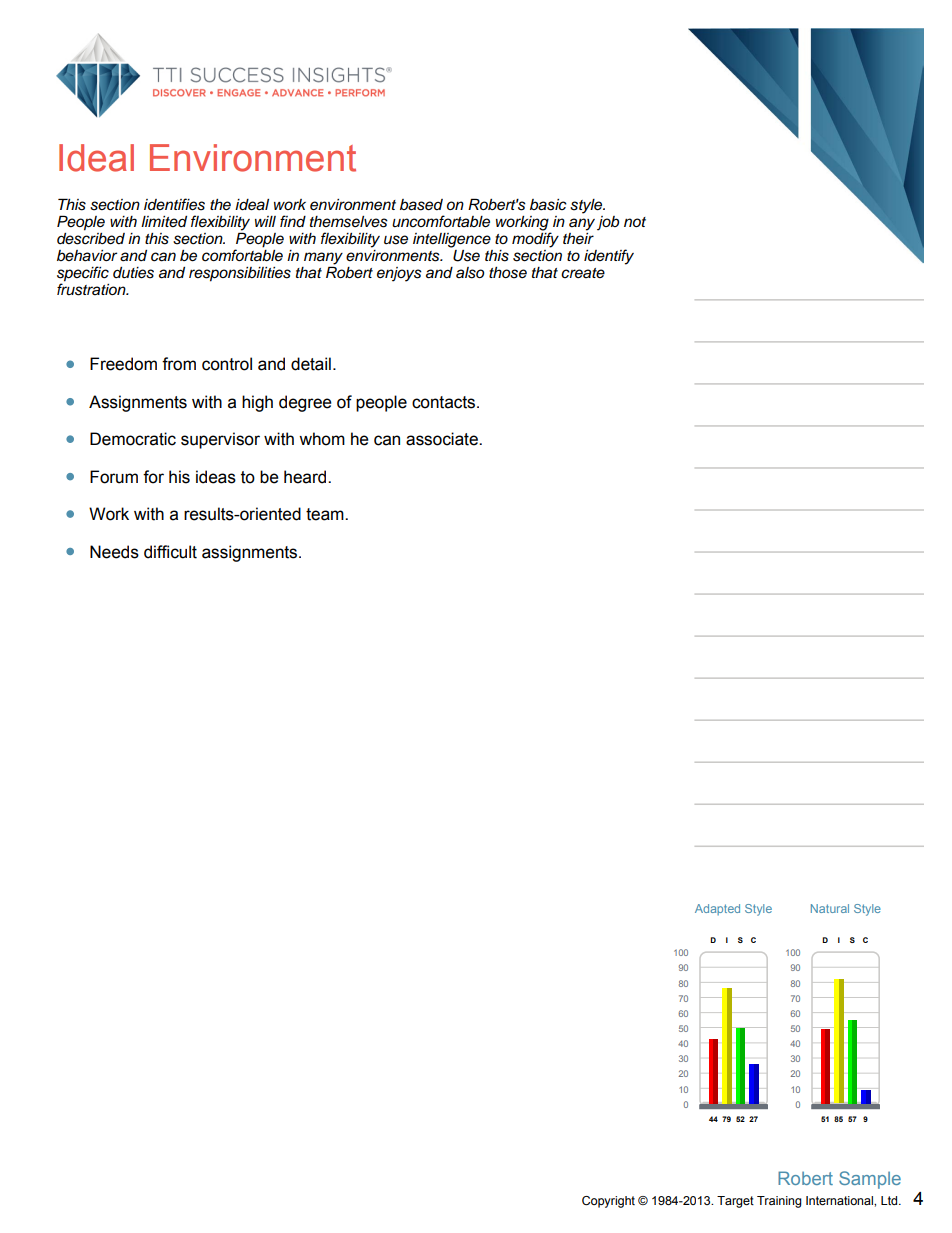  Describe the element at coordinates (830, 908) in the image. I see `Natural` at that location.
